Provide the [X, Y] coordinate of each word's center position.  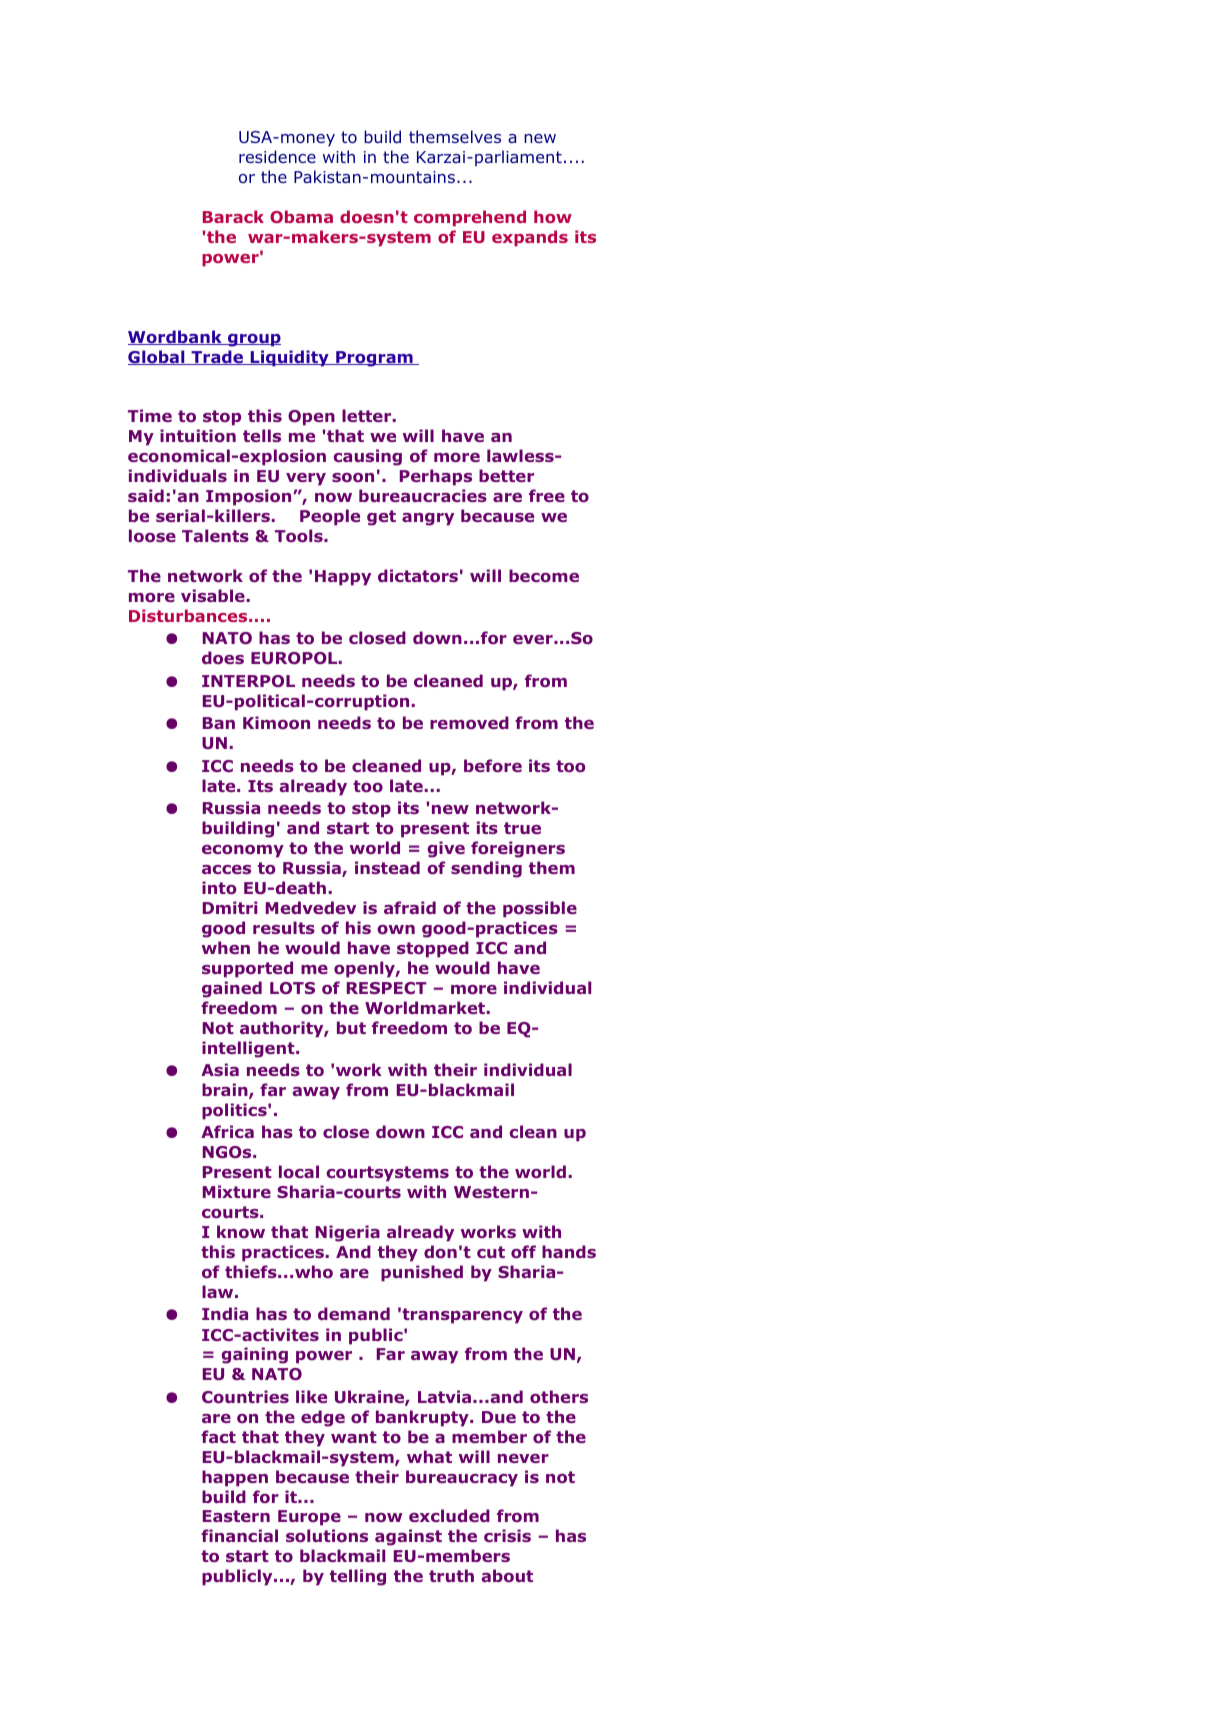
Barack [233, 216]
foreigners [518, 849]
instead [387, 867]
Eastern [236, 1516]
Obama [301, 216]
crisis [507, 1535]
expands [530, 238]
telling [358, 1577]
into [219, 888]
